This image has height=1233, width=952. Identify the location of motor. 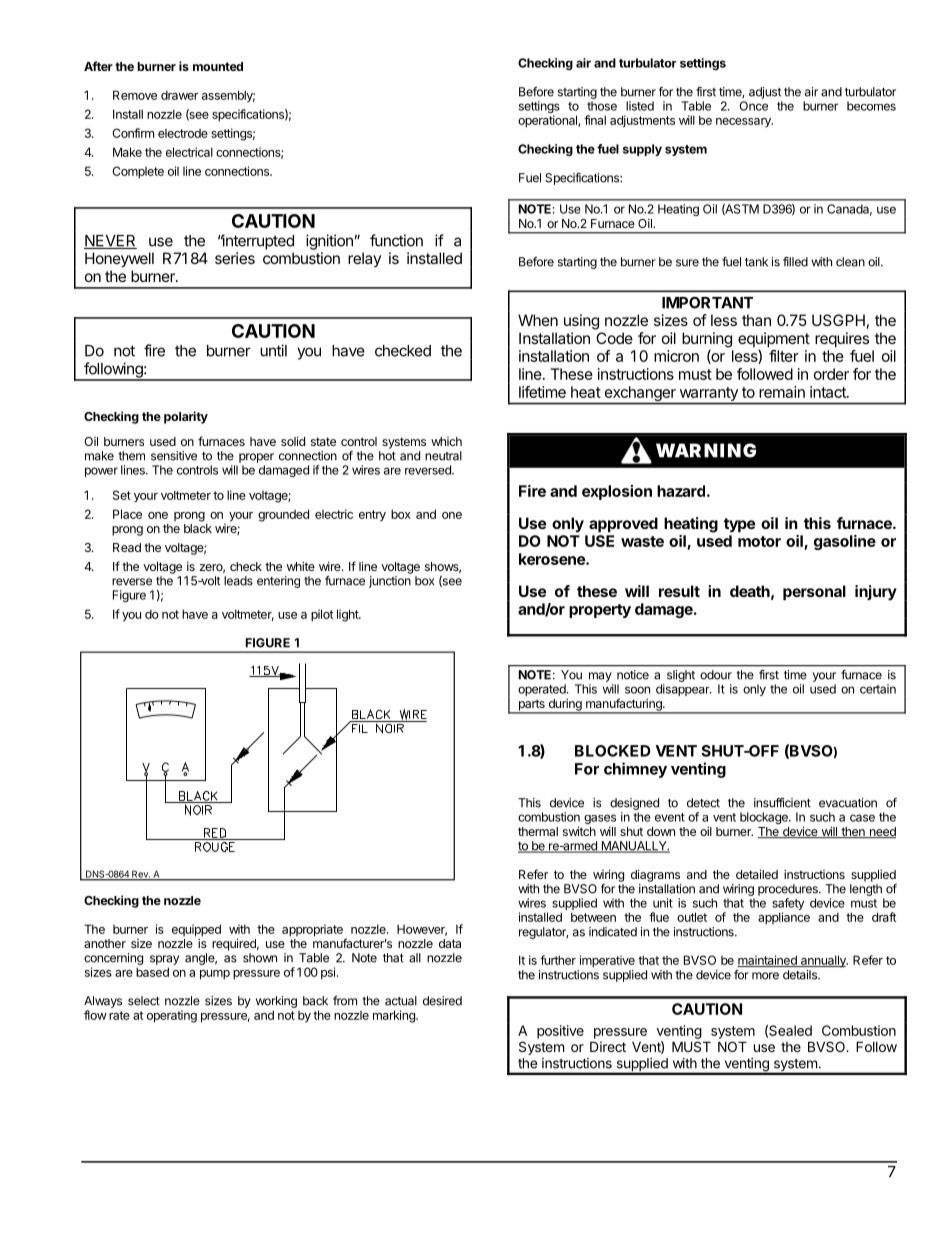
(759, 541).
